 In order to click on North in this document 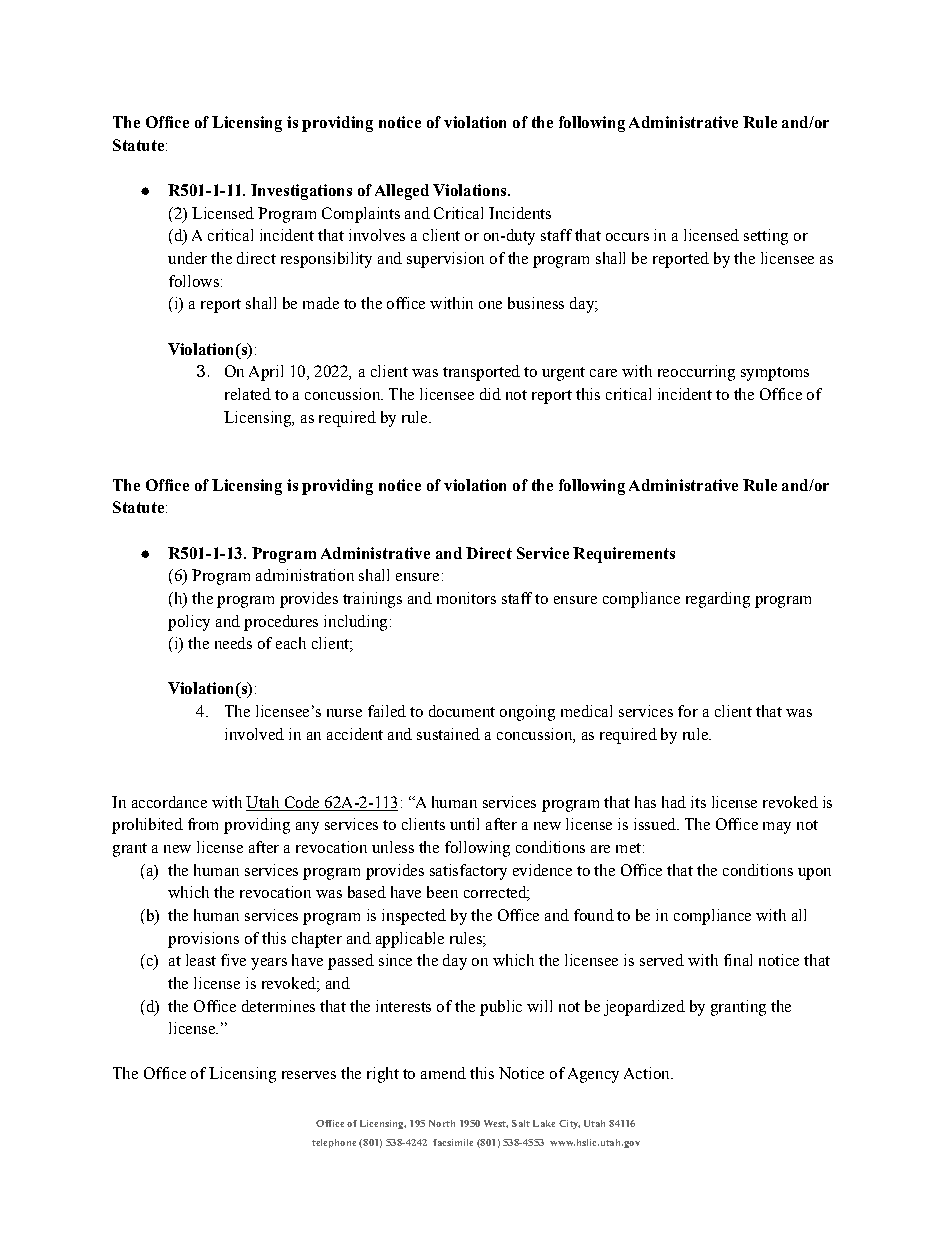, I will do `click(442, 1123)`.
